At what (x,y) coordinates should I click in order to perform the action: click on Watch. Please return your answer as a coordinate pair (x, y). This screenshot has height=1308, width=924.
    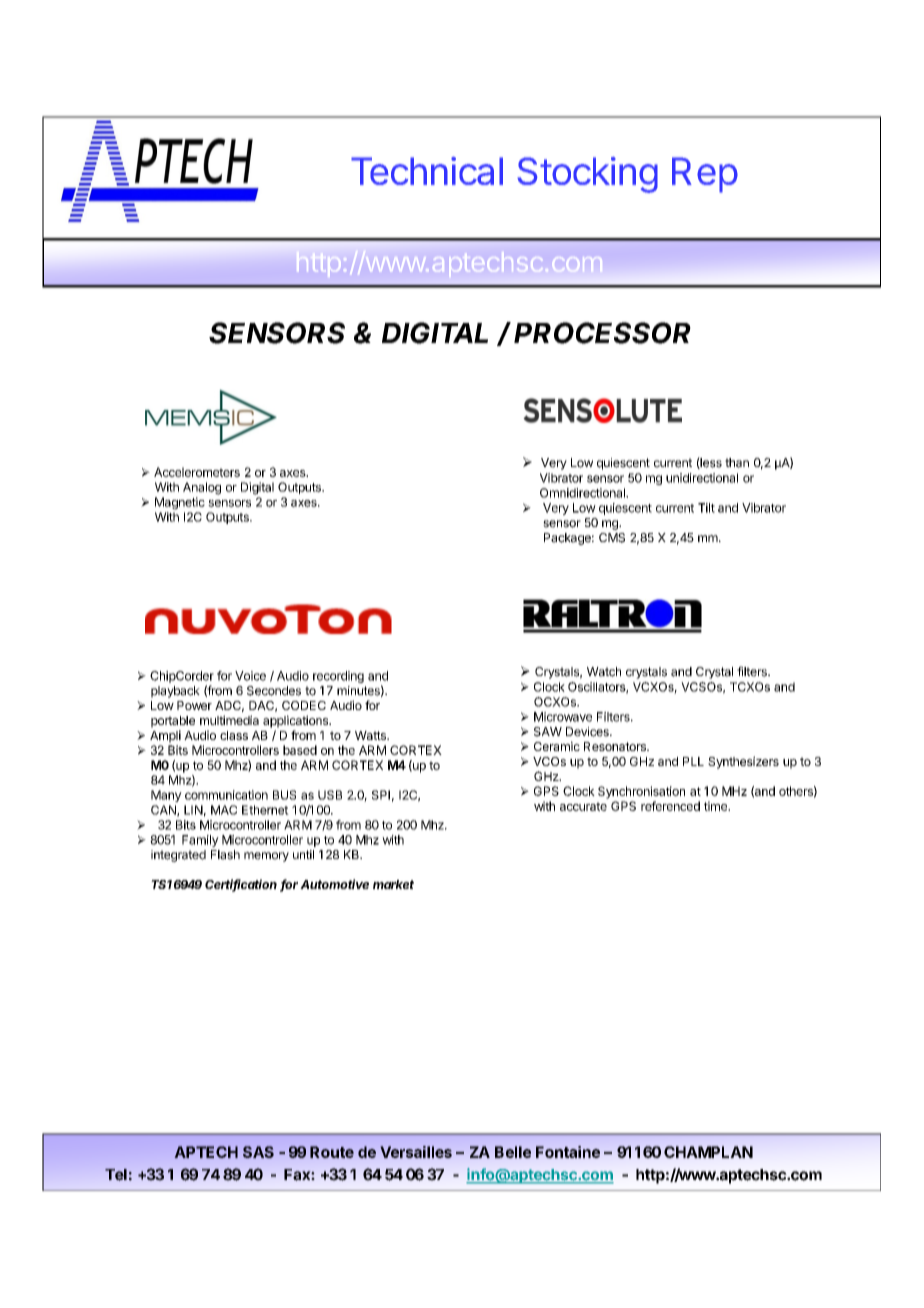
    Looking at the image, I should click on (604, 672).
